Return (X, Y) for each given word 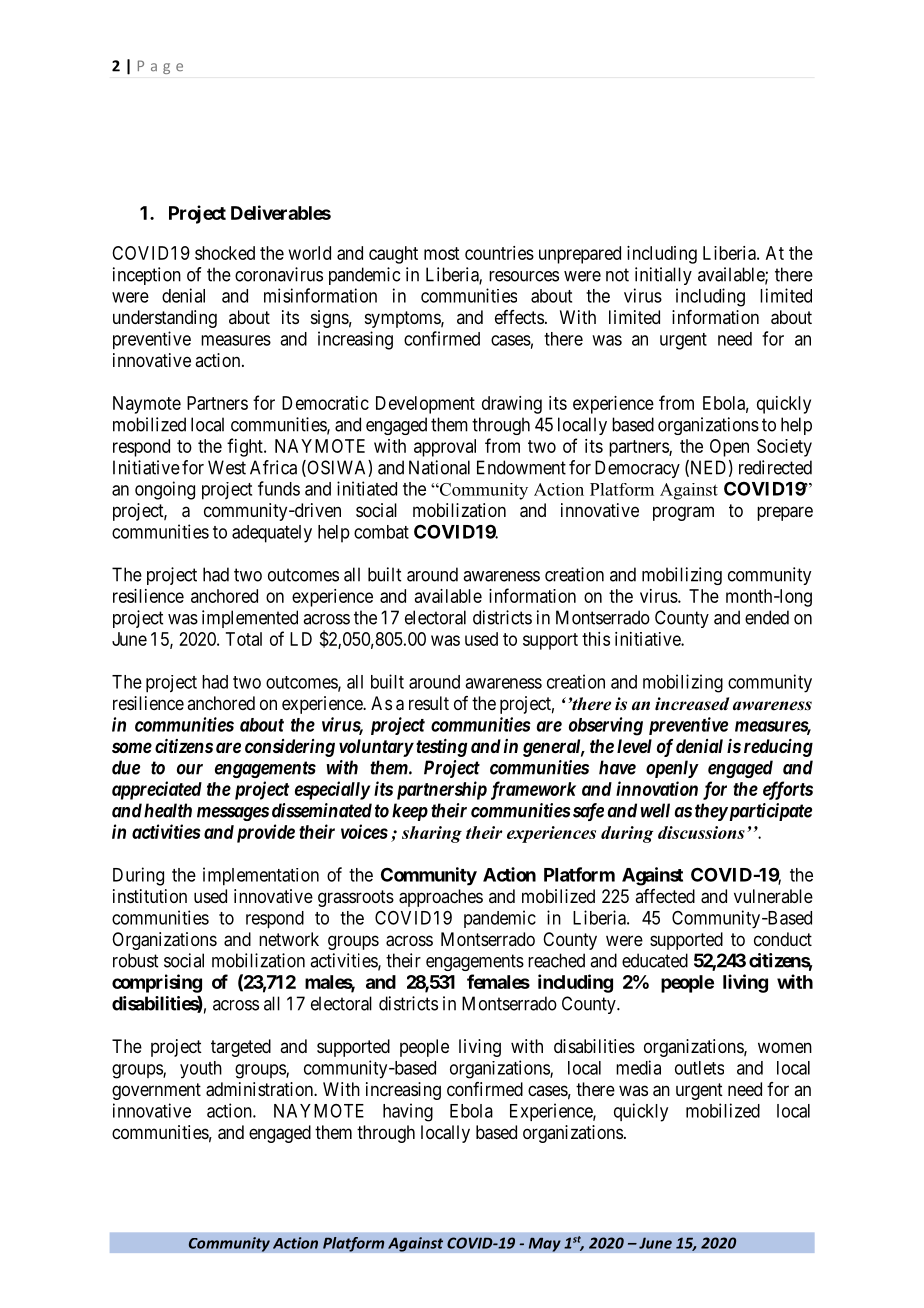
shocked (225, 253)
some (132, 747)
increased (692, 704)
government (156, 1091)
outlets (699, 1068)
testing (440, 747)
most (441, 253)
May (544, 1244)
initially (663, 276)
